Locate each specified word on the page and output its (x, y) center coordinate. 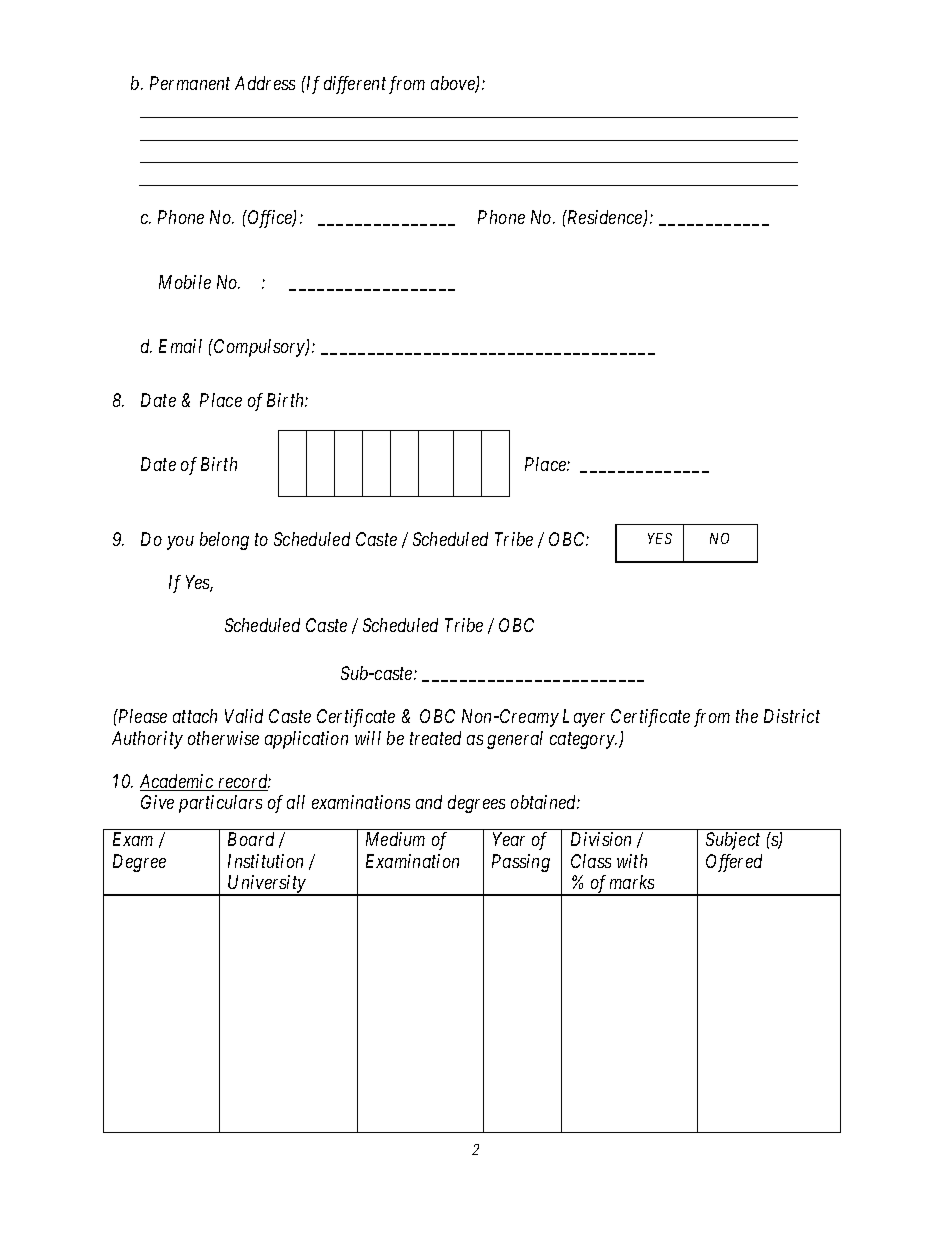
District (792, 716)
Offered (734, 863)
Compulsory (260, 348)
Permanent (190, 83)
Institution (265, 861)
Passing (521, 863)
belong (224, 541)
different (355, 85)
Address (265, 83)
